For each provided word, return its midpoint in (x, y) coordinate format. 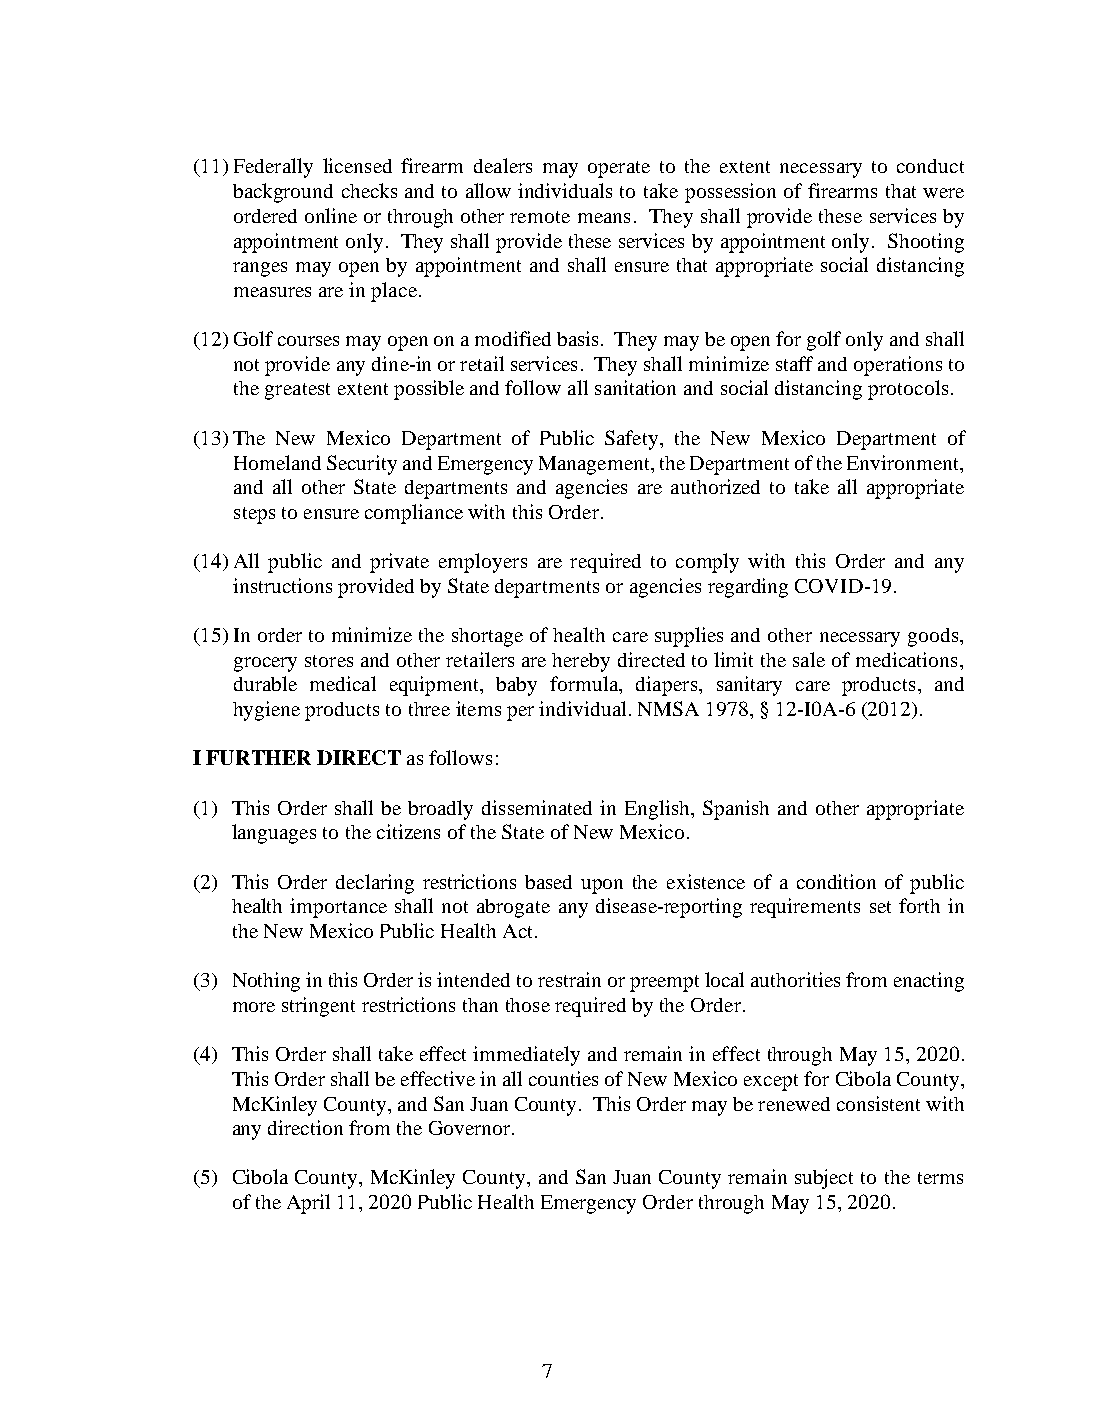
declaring (375, 884)
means (604, 218)
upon (602, 886)
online (331, 215)
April (308, 1204)
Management (596, 465)
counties (563, 1078)
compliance (414, 514)
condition (836, 881)
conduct (930, 166)
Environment (904, 462)
